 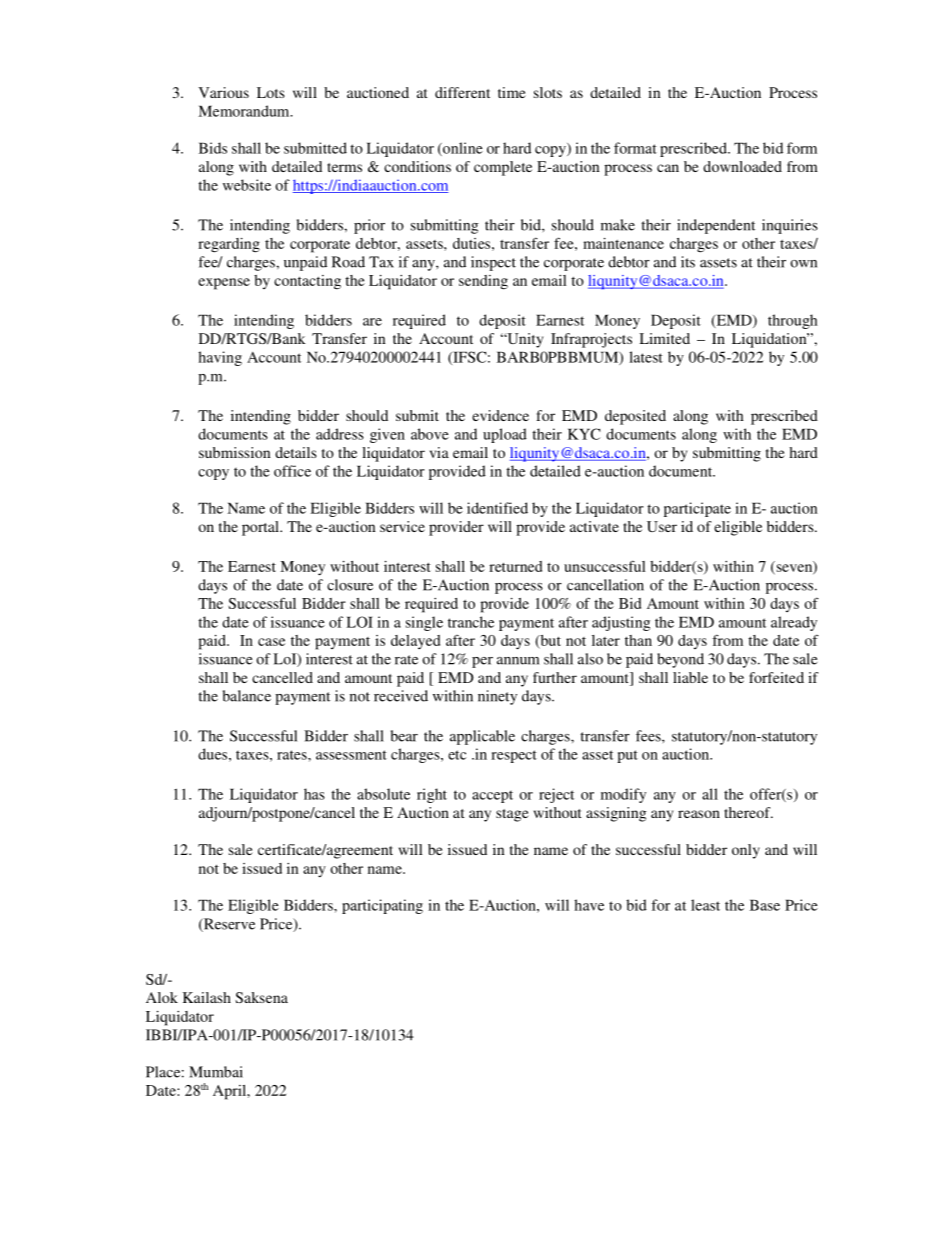 I want to click on already, so click(x=794, y=623).
